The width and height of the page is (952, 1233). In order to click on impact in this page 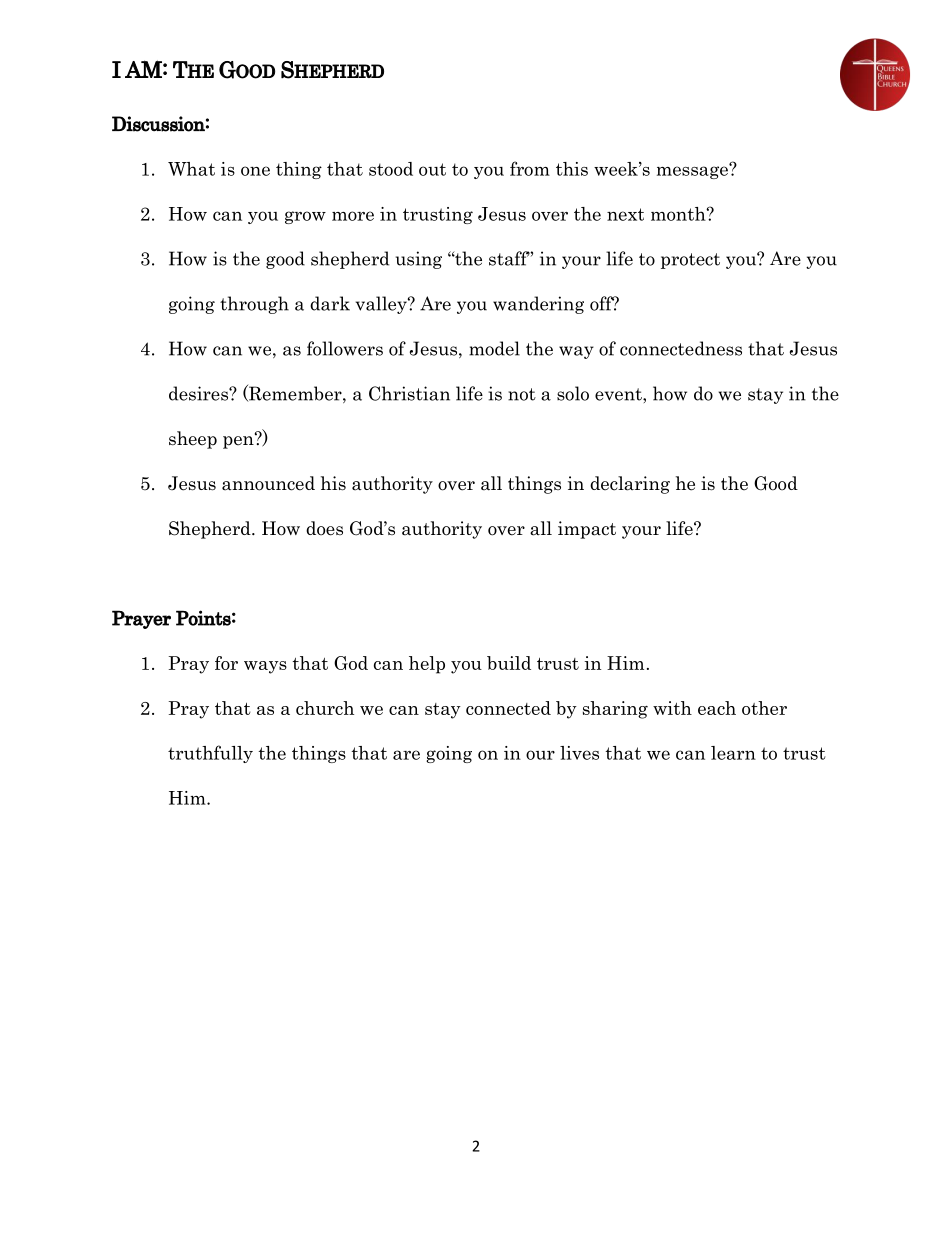, I will do `click(587, 530)`.
